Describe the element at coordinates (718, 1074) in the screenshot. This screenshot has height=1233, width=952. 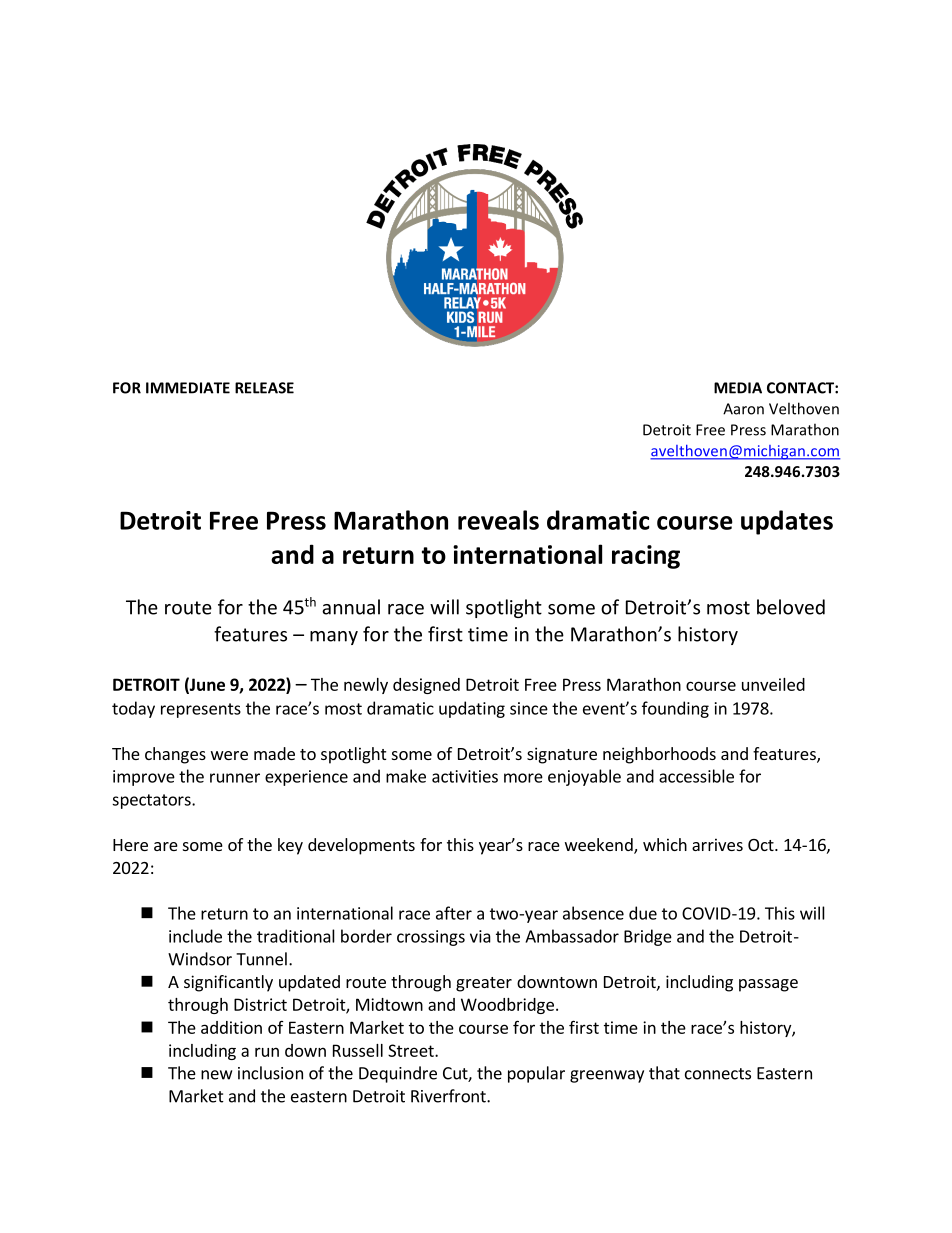
I see `connects` at that location.
